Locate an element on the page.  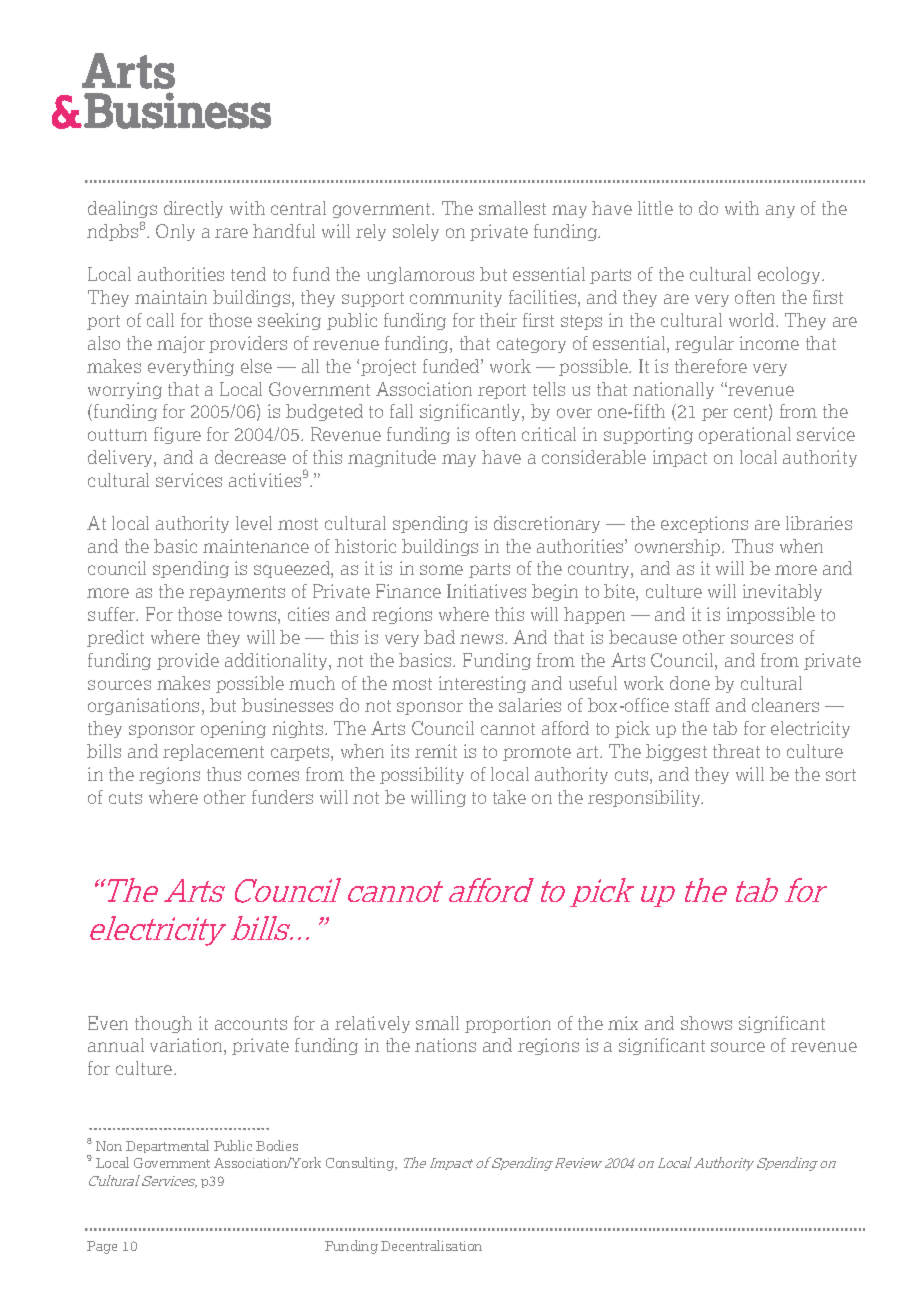
Consulting is located at coordinates (361, 1164).
